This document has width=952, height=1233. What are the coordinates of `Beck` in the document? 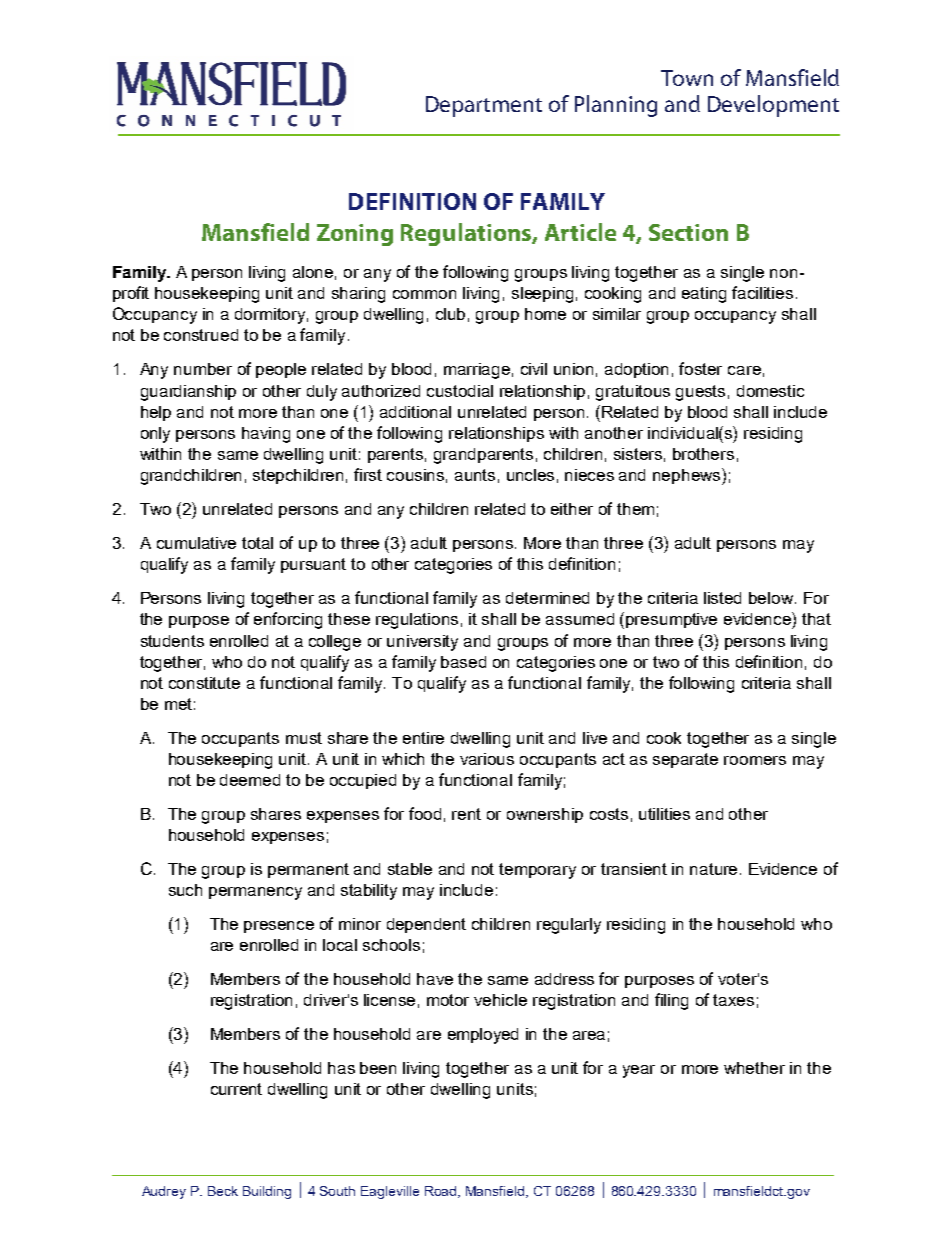 It's located at (223, 1191).
